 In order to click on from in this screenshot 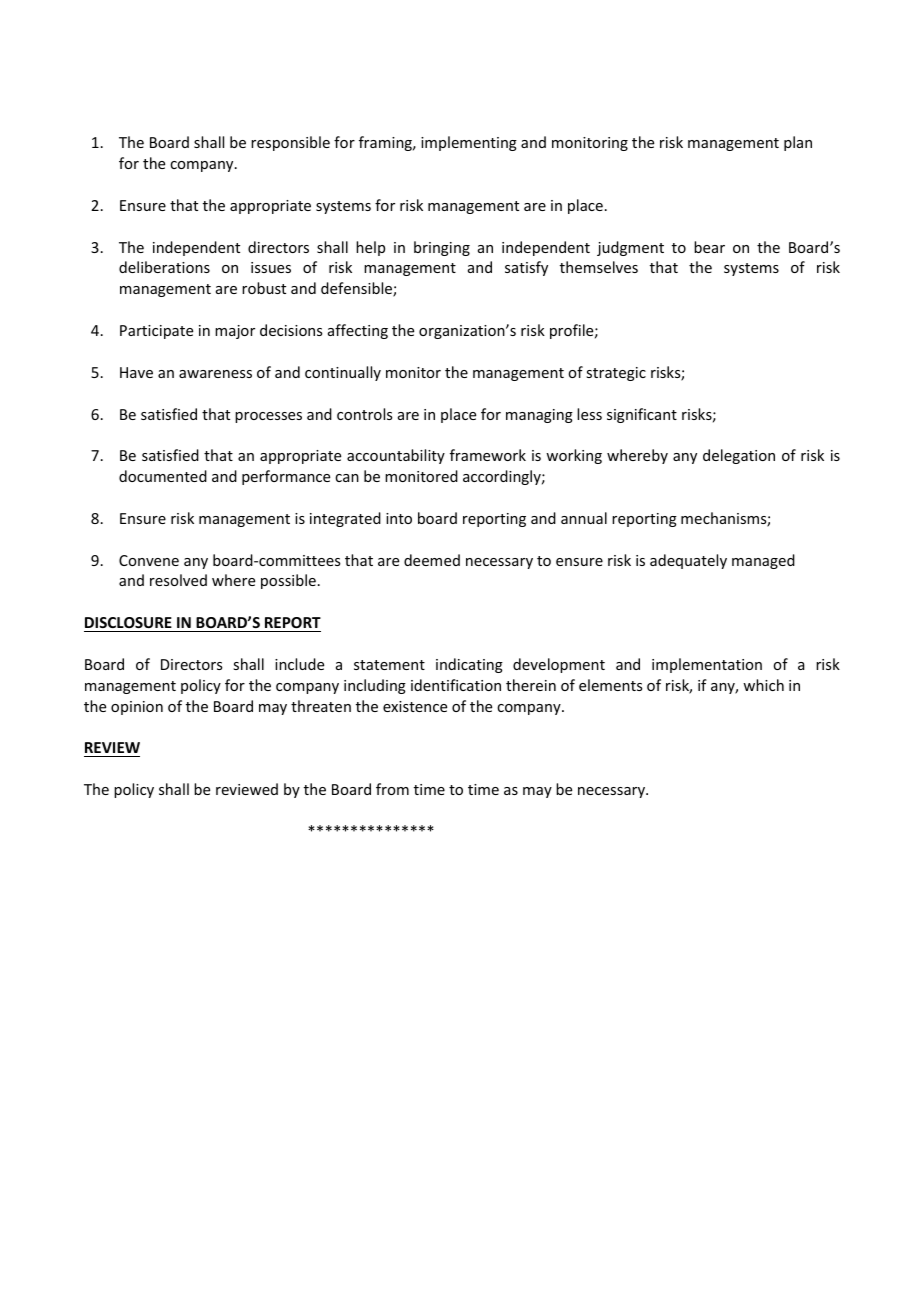, I will do `click(392, 789)`.
